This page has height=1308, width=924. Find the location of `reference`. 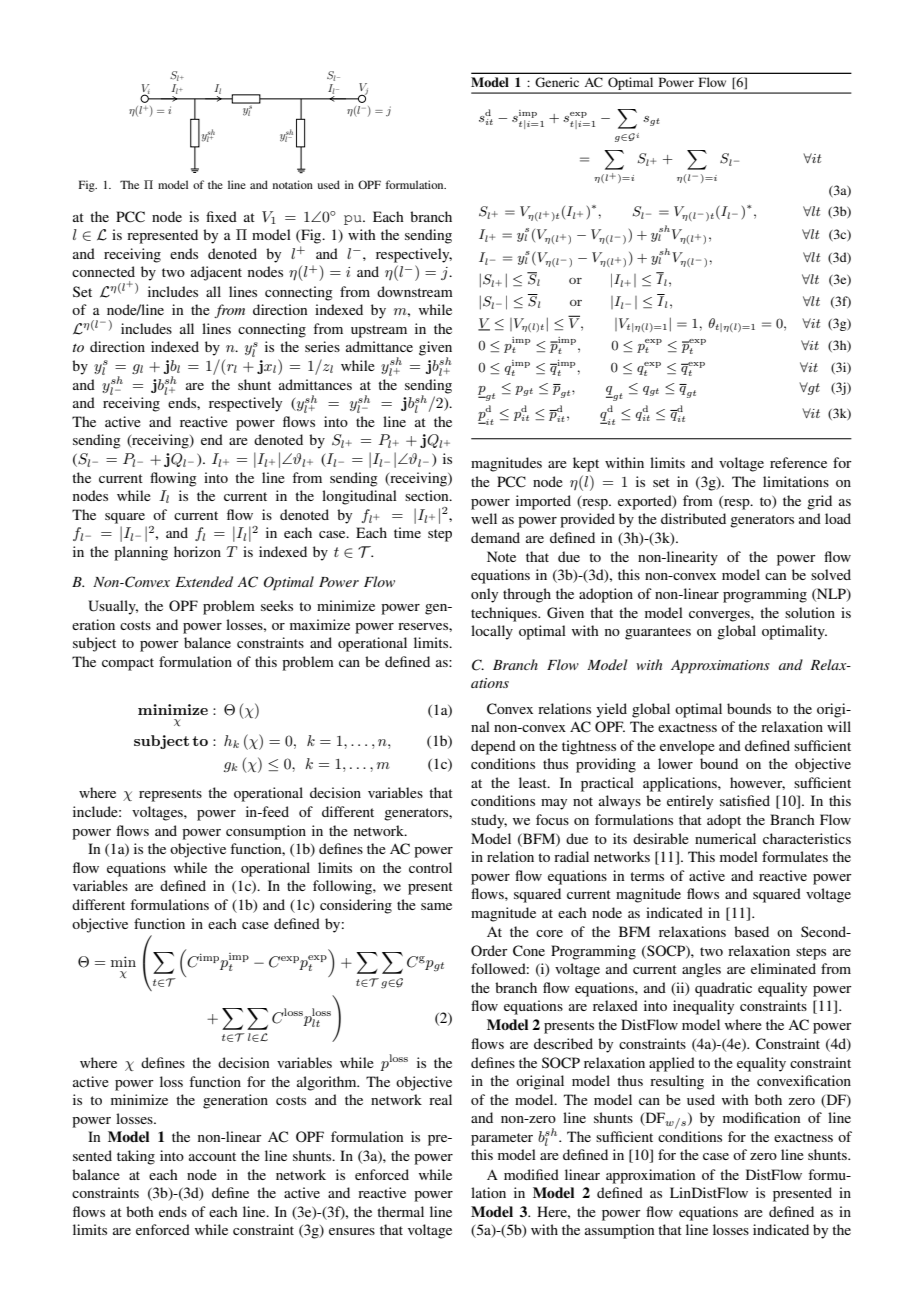

reference is located at coordinates (798, 462).
